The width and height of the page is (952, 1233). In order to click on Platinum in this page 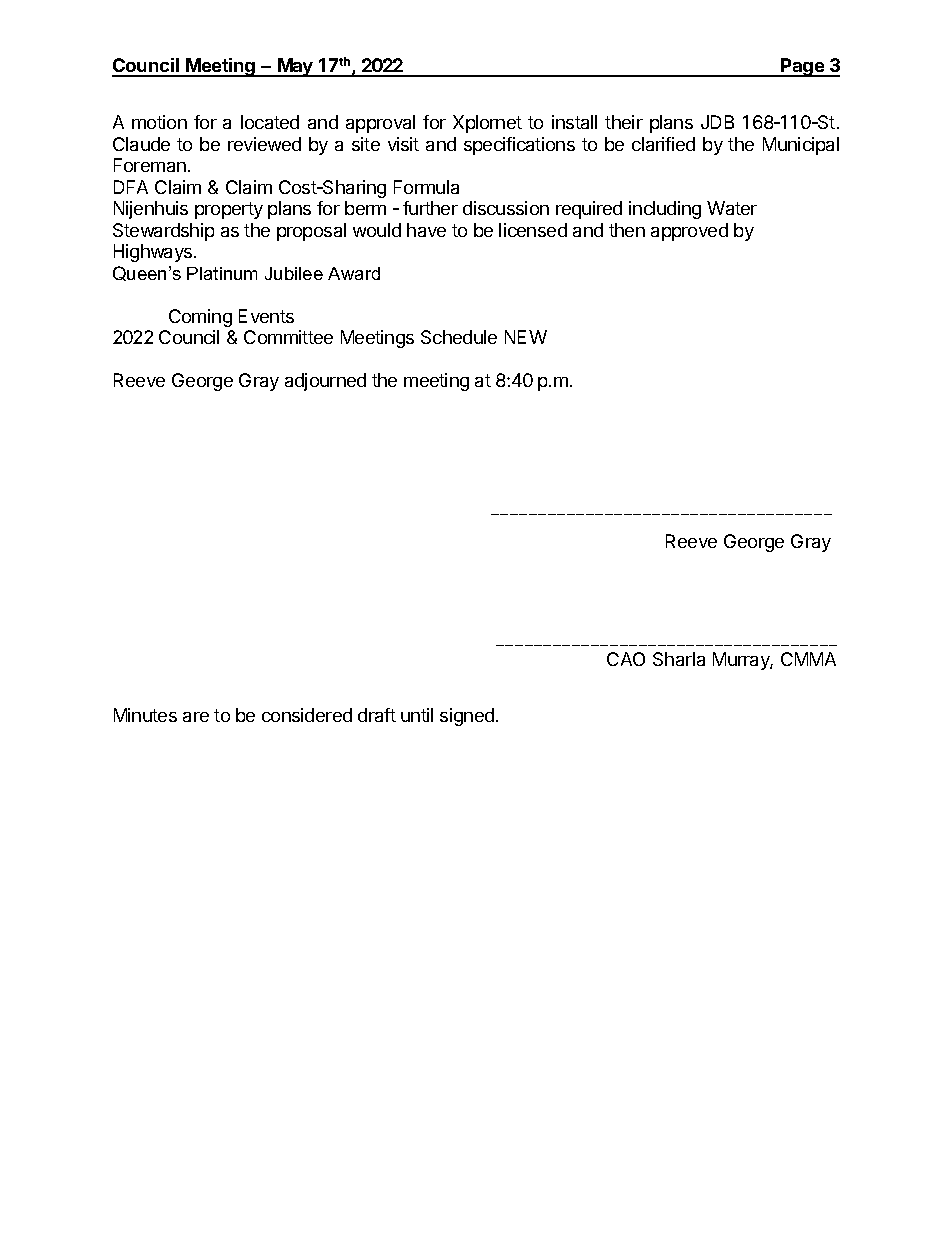, I will do `click(222, 273)`.
